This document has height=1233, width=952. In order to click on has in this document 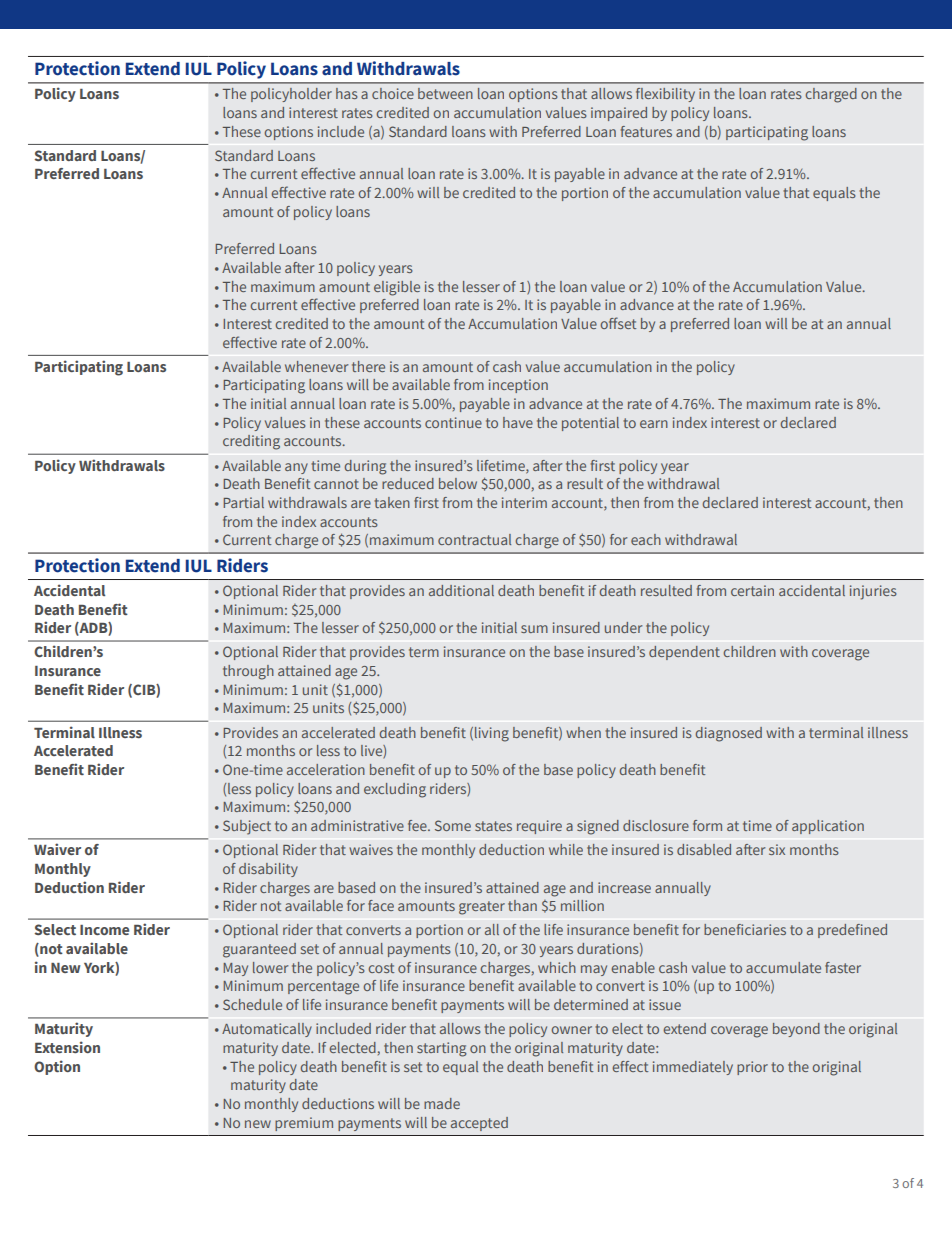, I will do `click(347, 93)`.
